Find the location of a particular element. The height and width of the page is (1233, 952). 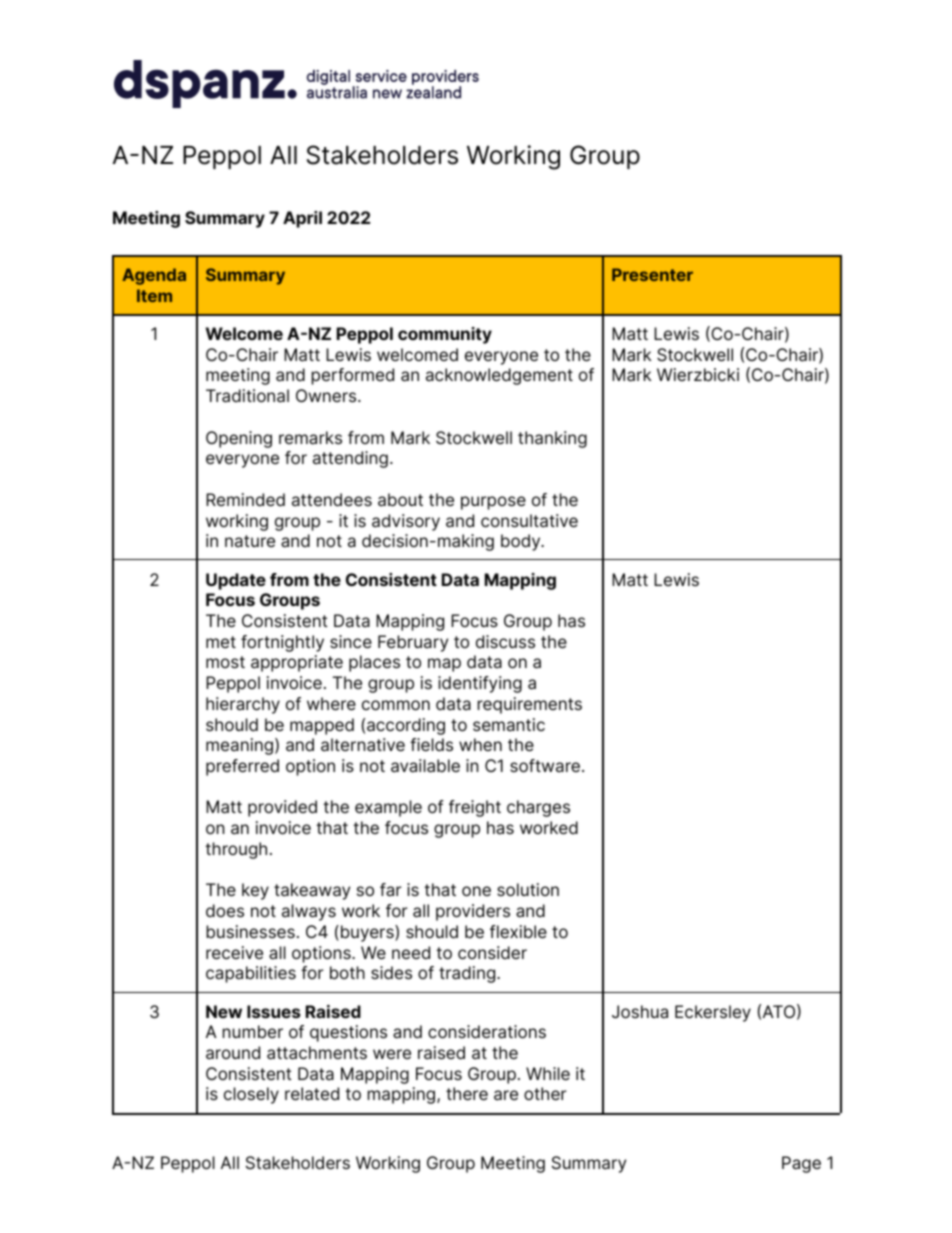

closely is located at coordinates (251, 1095).
